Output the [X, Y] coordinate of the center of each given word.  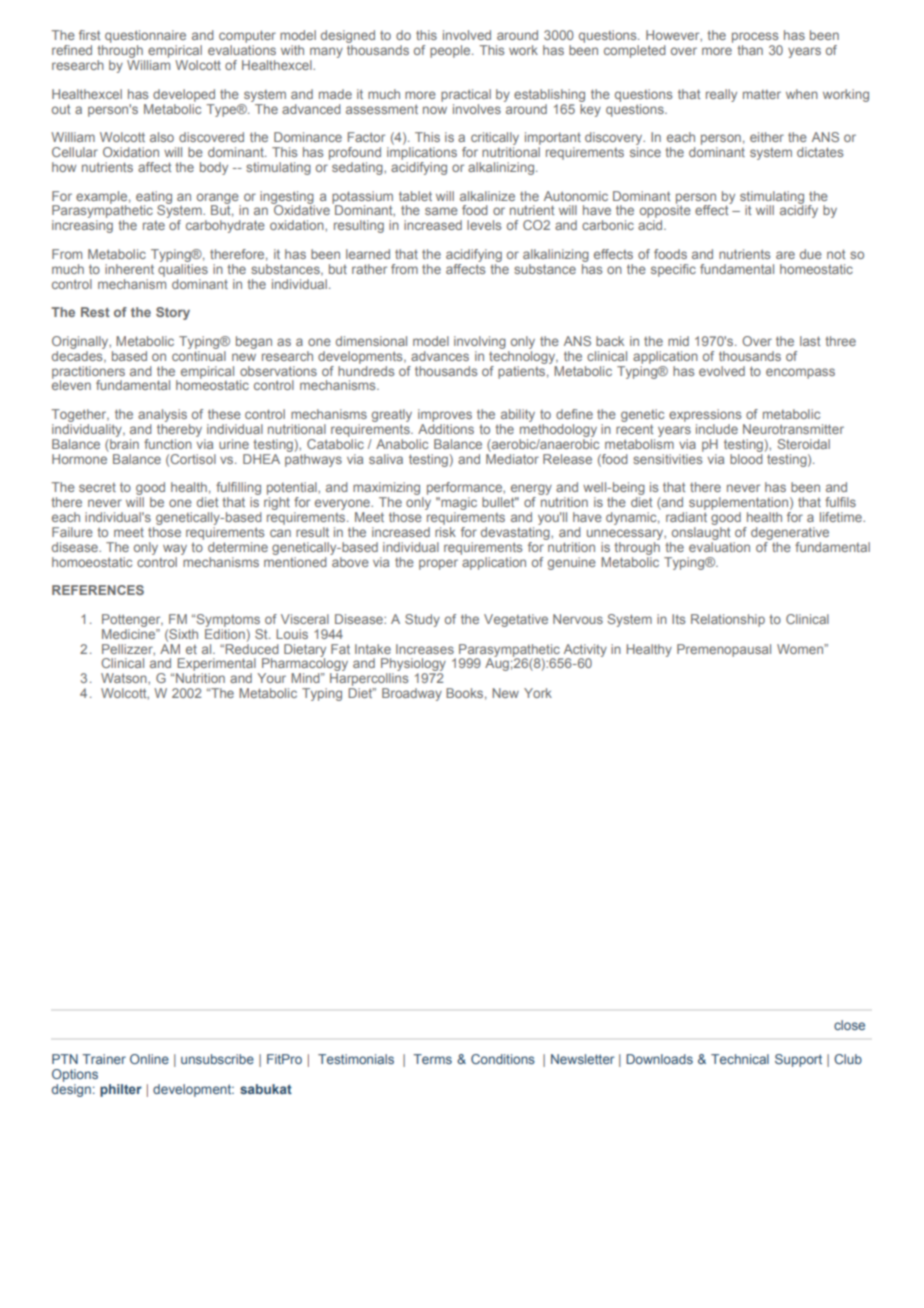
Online [149, 1059]
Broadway [412, 694]
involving [480, 342]
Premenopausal [724, 650]
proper [438, 564]
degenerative [790, 533]
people [451, 51]
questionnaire [145, 38]
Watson [125, 678]
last [810, 341]
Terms [432, 1059]
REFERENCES [98, 590]
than [750, 50]
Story [173, 313]
